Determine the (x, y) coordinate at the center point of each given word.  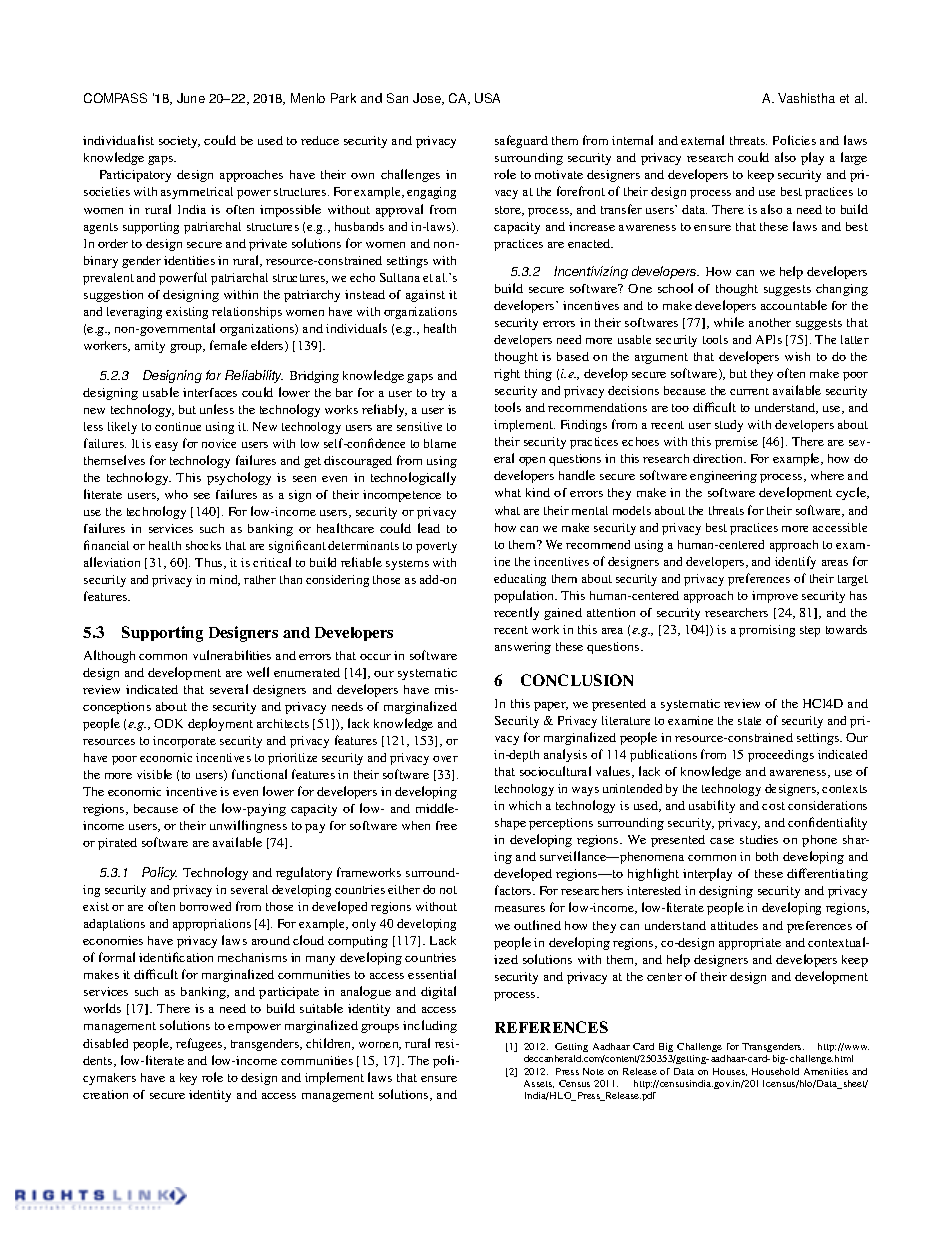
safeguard (521, 141)
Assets (539, 1084)
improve (775, 597)
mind (225, 580)
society (179, 142)
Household (775, 1071)
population (525, 596)
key (188, 1079)
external (702, 140)
